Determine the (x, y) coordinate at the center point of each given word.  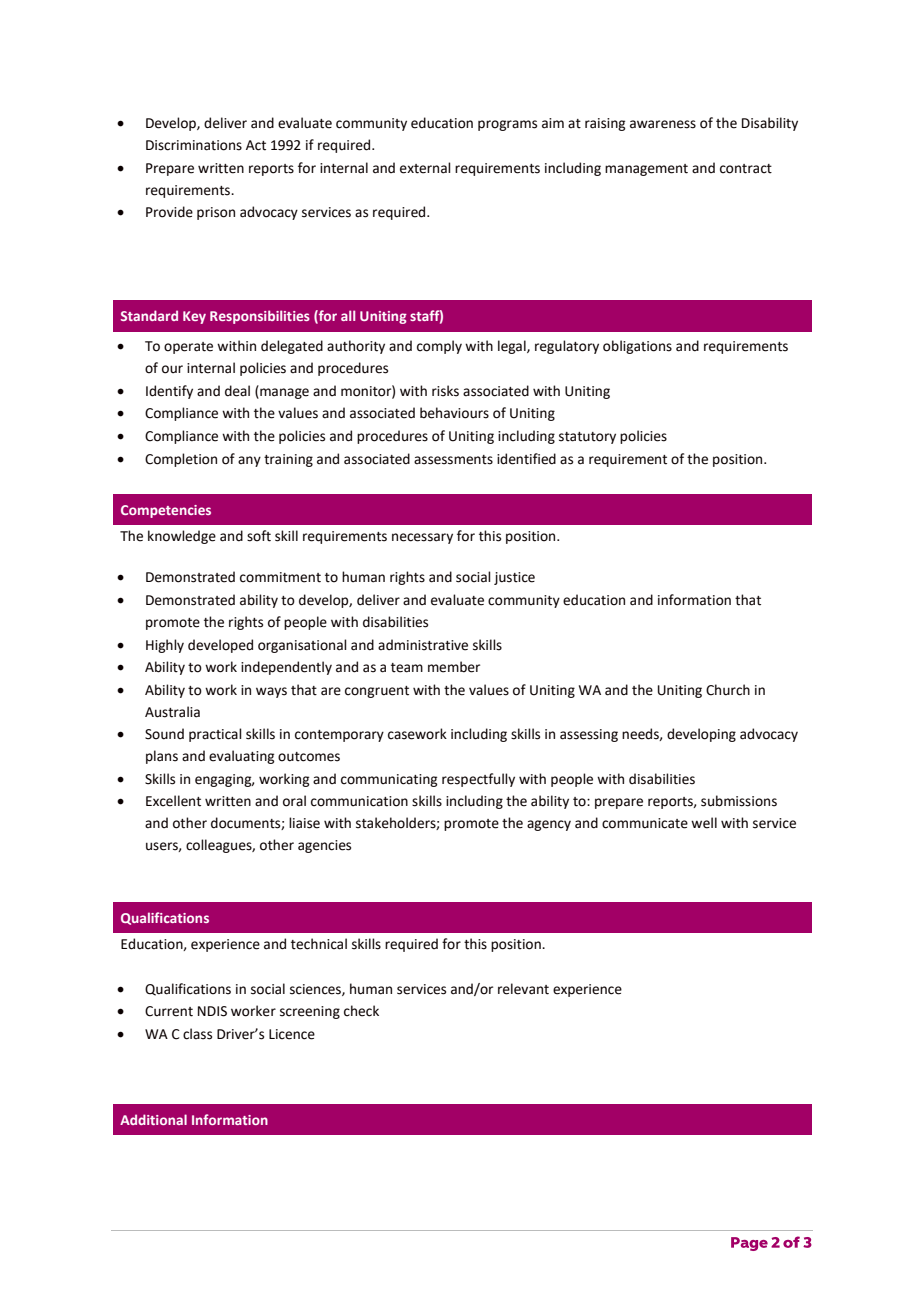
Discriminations (194, 145)
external (425, 168)
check (361, 1011)
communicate (645, 823)
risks (445, 391)
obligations (637, 347)
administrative (423, 645)
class (197, 1034)
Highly (165, 646)
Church (728, 690)
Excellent (173, 801)
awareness (663, 124)
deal (237, 391)
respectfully (478, 780)
